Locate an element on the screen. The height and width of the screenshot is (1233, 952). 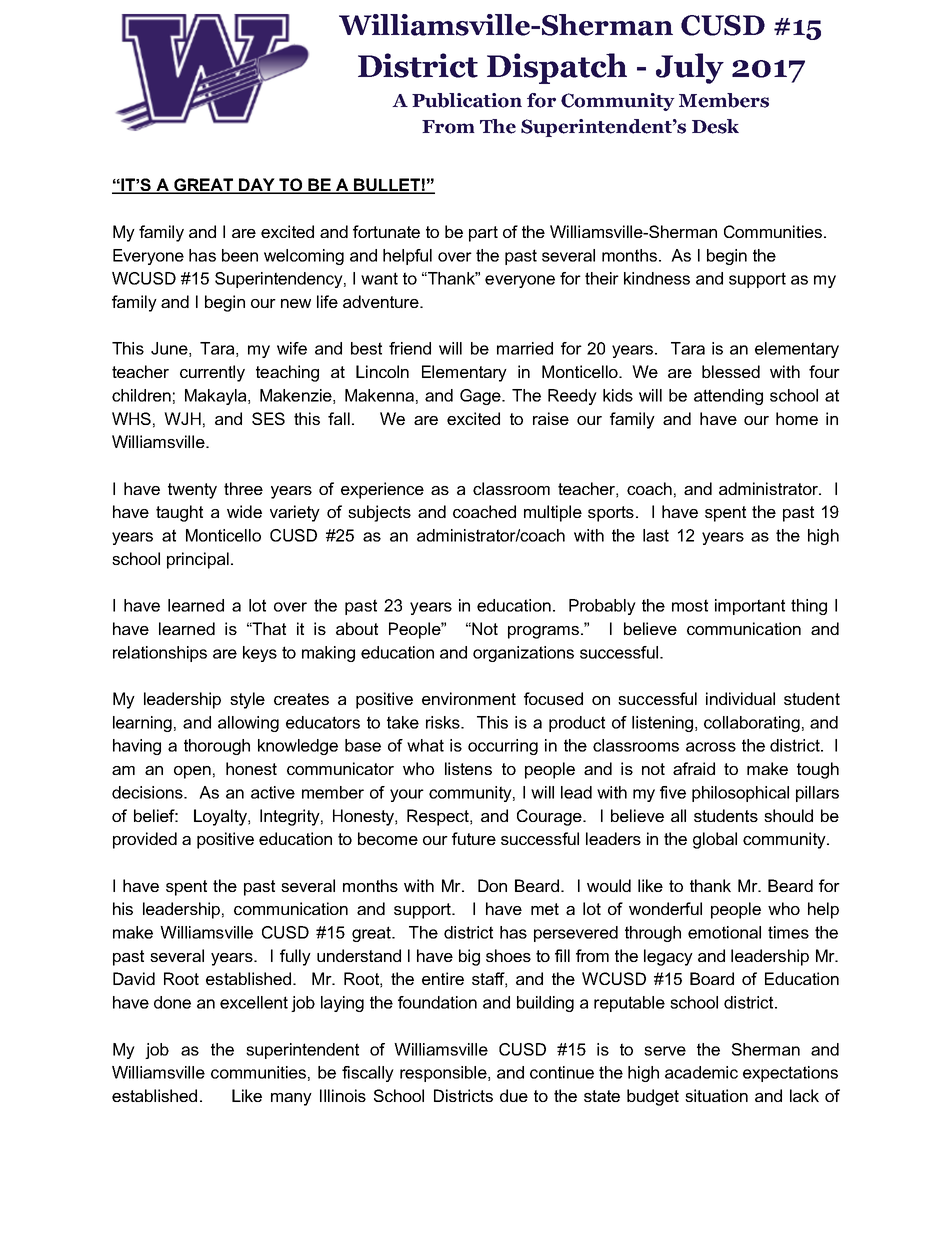
future is located at coordinates (474, 838).
